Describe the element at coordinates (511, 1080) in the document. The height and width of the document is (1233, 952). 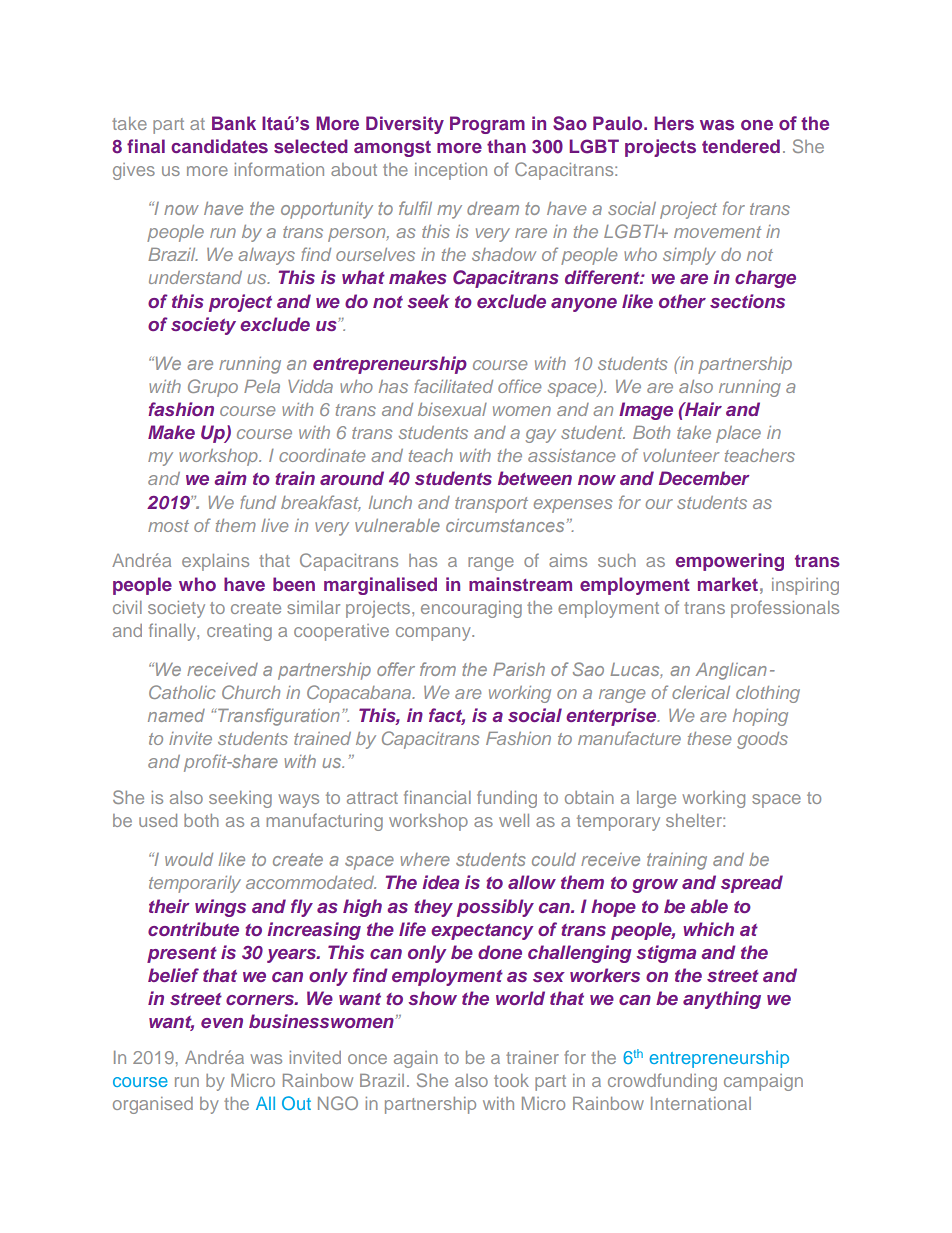
I see `took` at that location.
